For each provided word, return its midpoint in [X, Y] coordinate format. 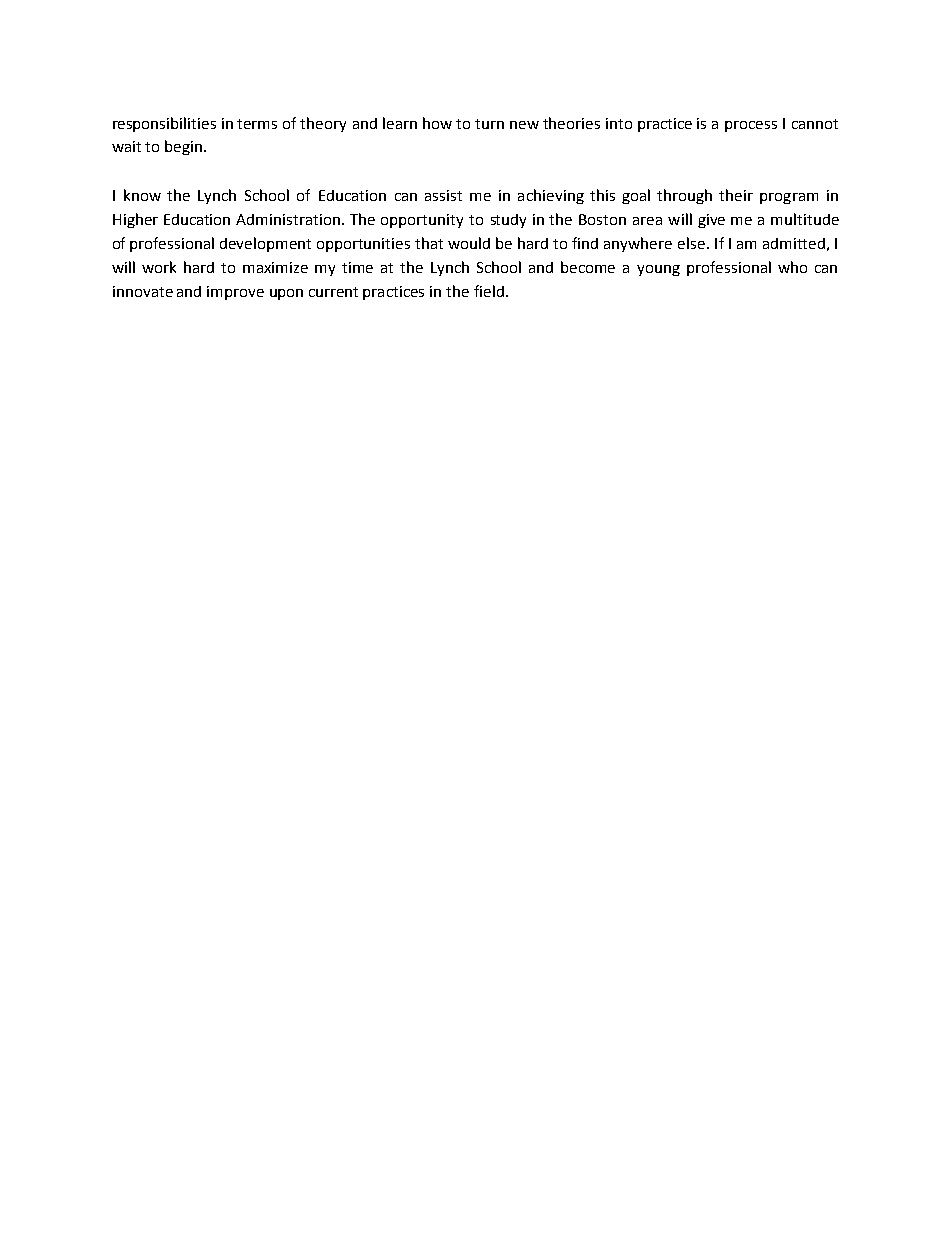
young [658, 270]
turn [489, 124]
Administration [289, 219]
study [508, 221]
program [789, 198]
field [489, 291]
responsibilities [164, 124]
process [751, 126]
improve [235, 293]
